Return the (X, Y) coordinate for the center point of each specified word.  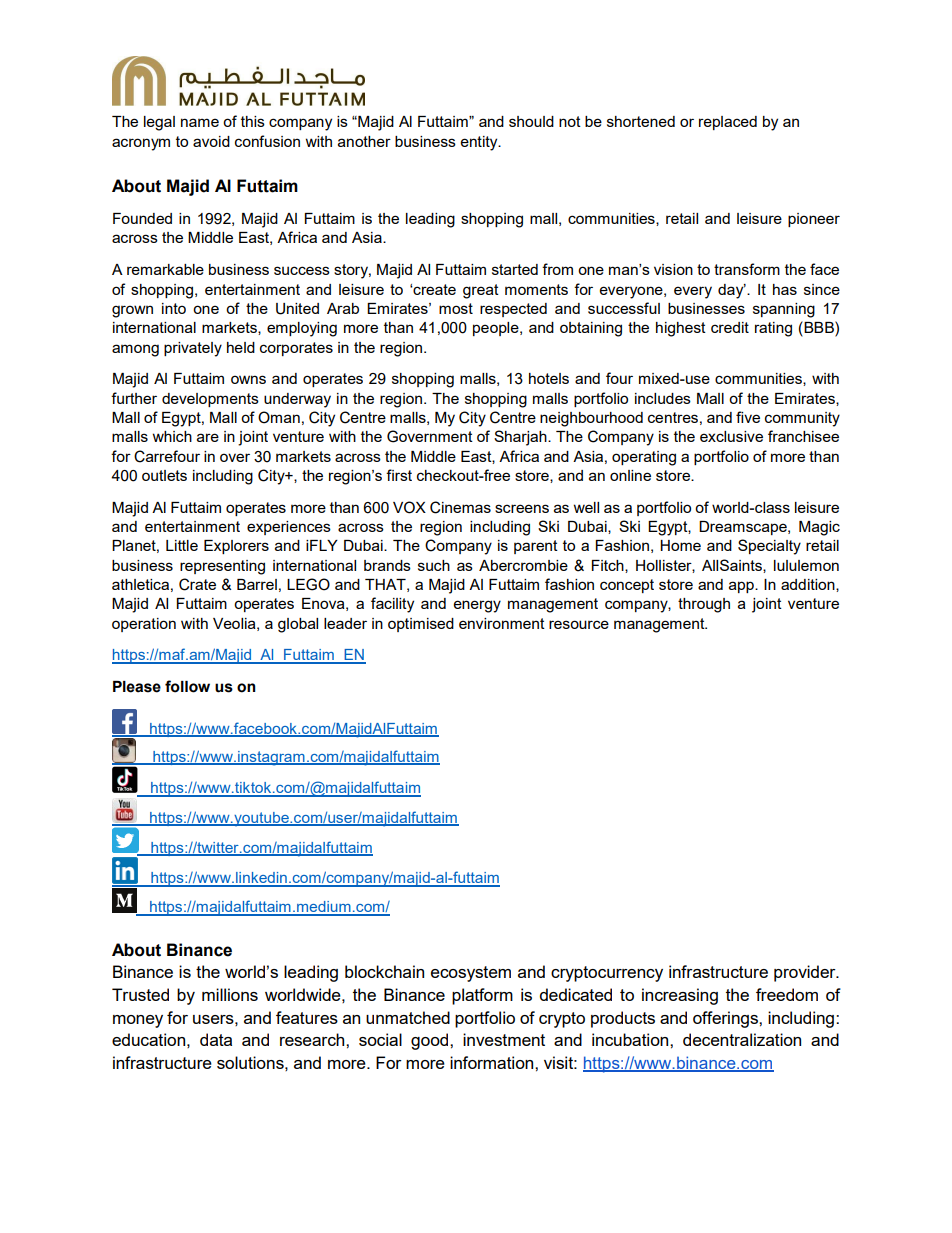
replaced (728, 123)
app (742, 587)
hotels (549, 378)
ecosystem (471, 974)
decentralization (742, 1039)
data (216, 1039)
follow (187, 686)
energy (477, 606)
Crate (197, 584)
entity (480, 143)
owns (248, 379)
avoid (211, 141)
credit (730, 327)
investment (504, 1039)
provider (806, 973)
